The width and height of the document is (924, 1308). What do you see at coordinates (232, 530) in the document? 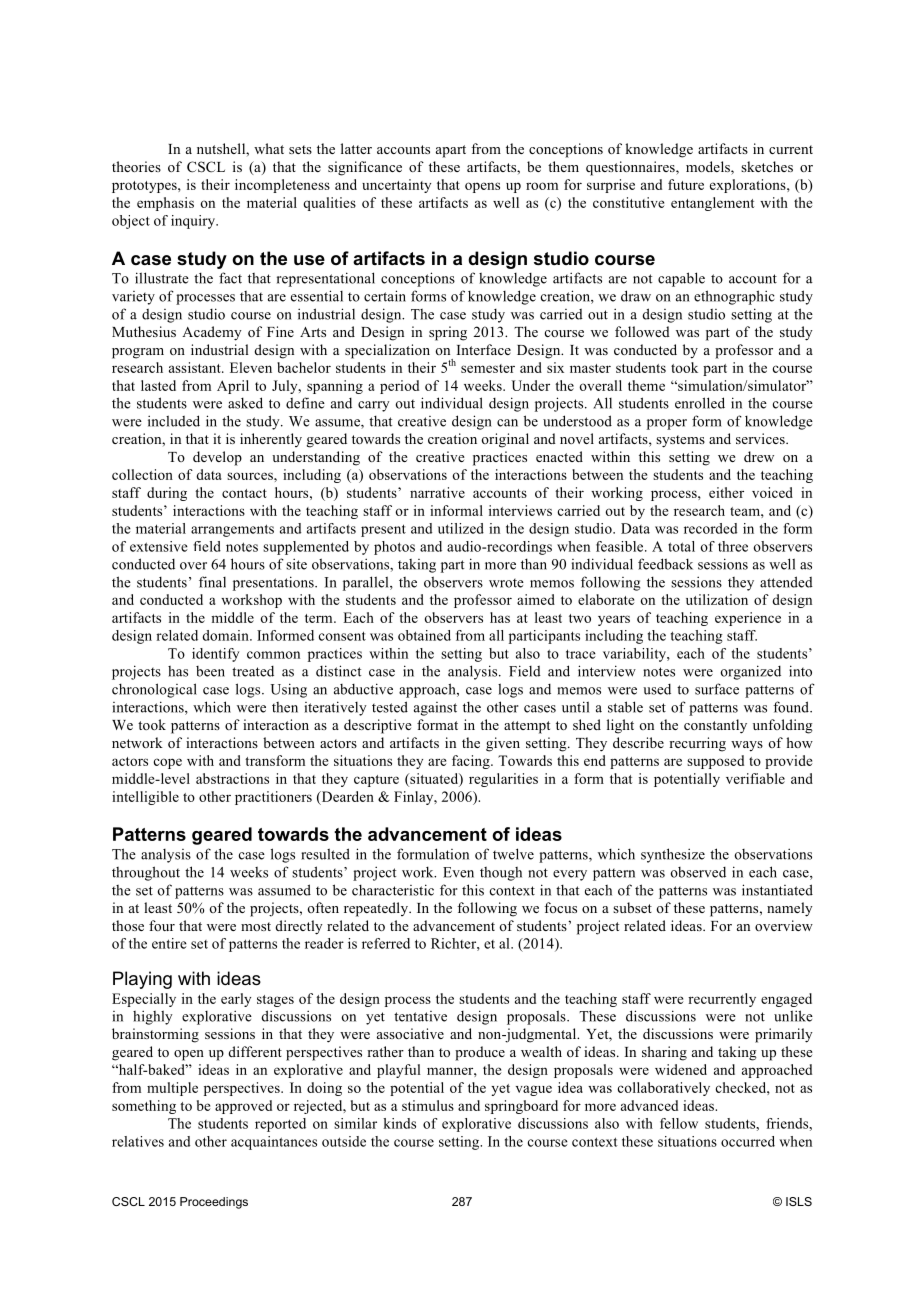
I see `arrangements` at bounding box center [232, 530].
